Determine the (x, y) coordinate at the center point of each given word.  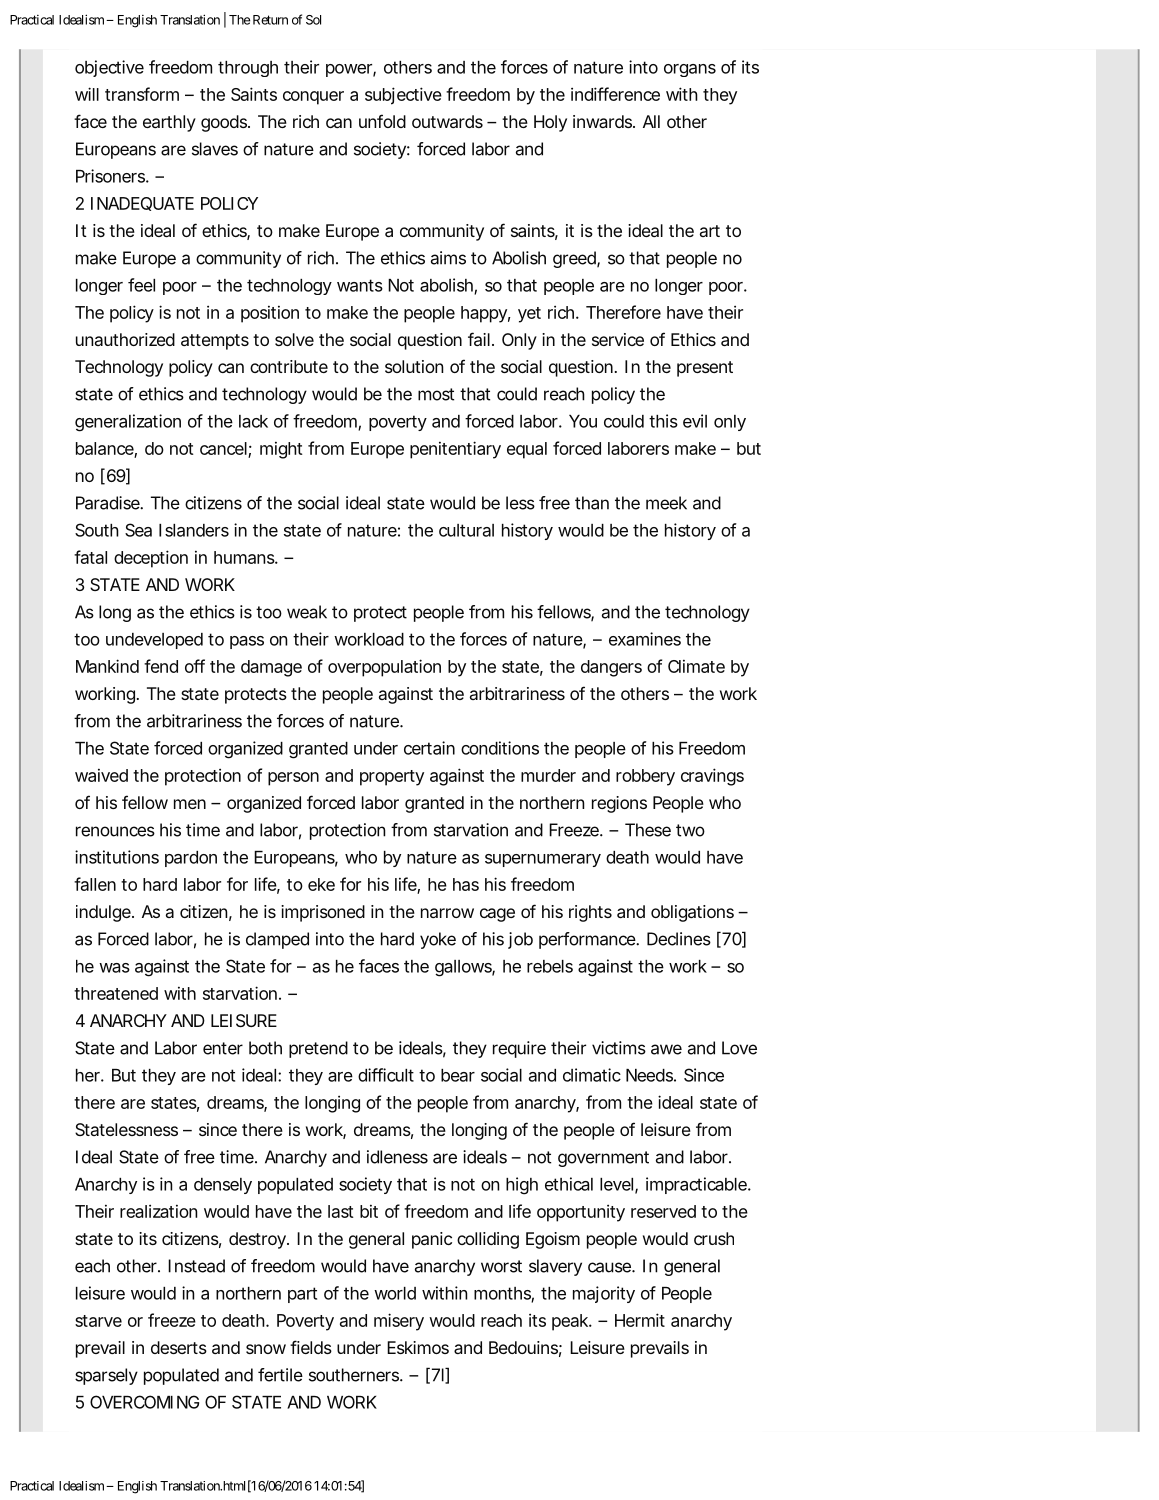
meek (666, 503)
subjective (403, 96)
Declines (679, 939)
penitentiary (455, 450)
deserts (179, 1347)
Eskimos (418, 1347)
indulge (104, 913)
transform (142, 94)
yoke (438, 940)
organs (690, 70)
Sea (138, 530)
